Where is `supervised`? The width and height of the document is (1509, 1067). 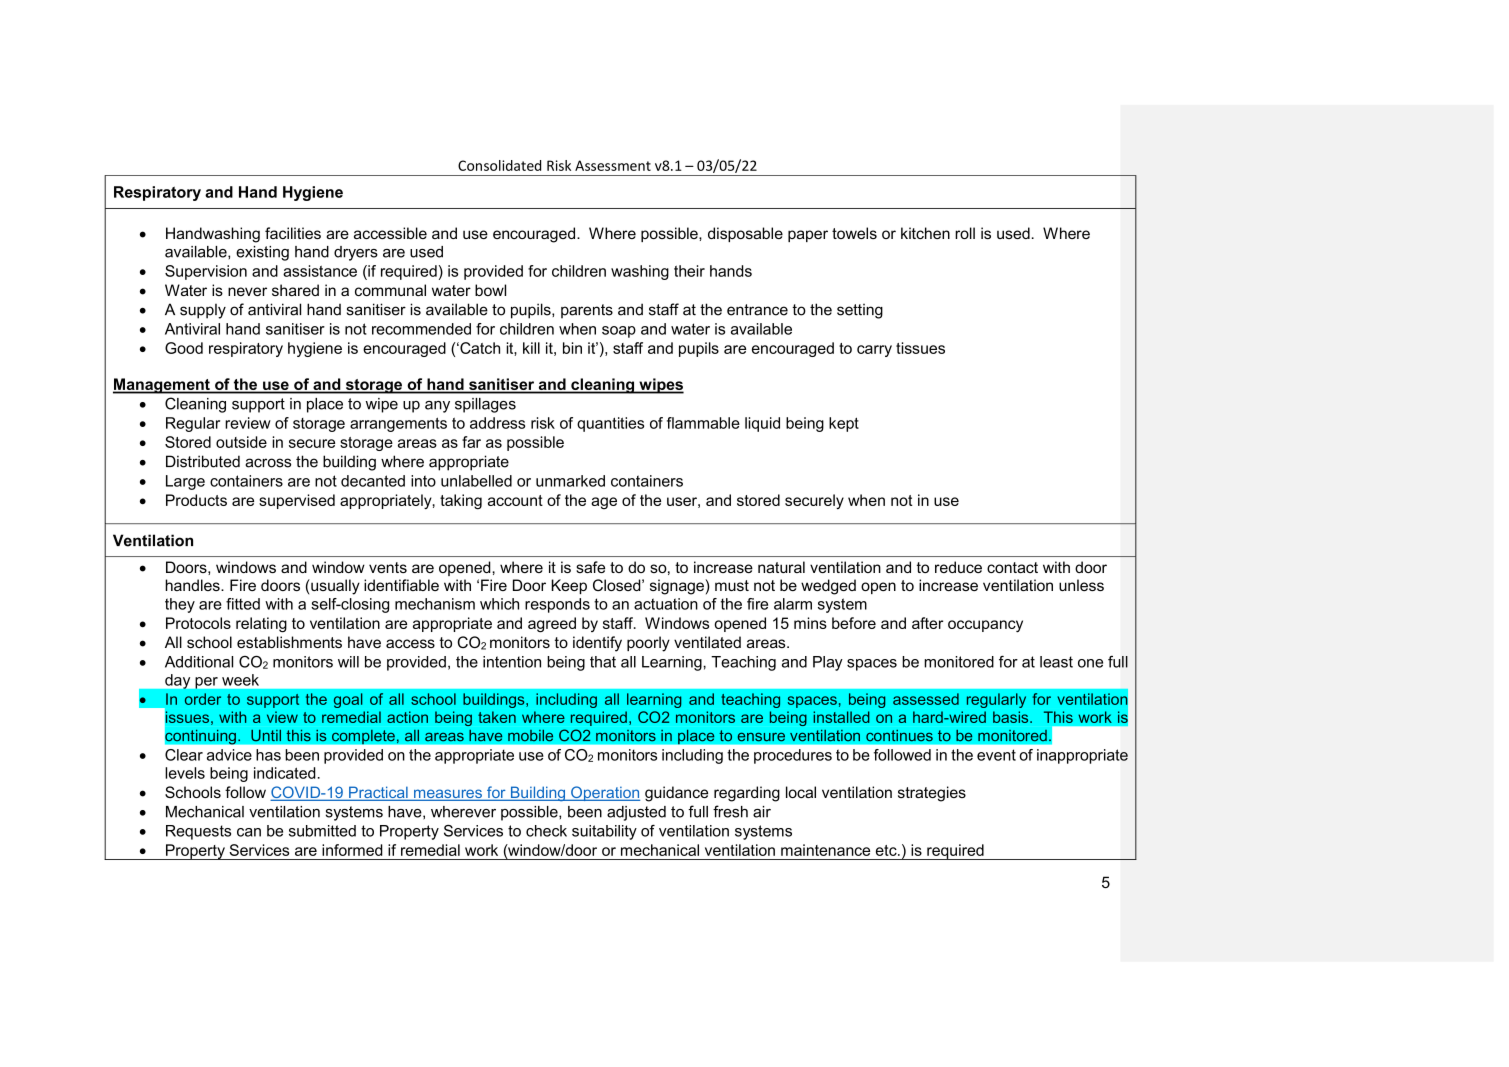
supervised is located at coordinates (297, 501).
